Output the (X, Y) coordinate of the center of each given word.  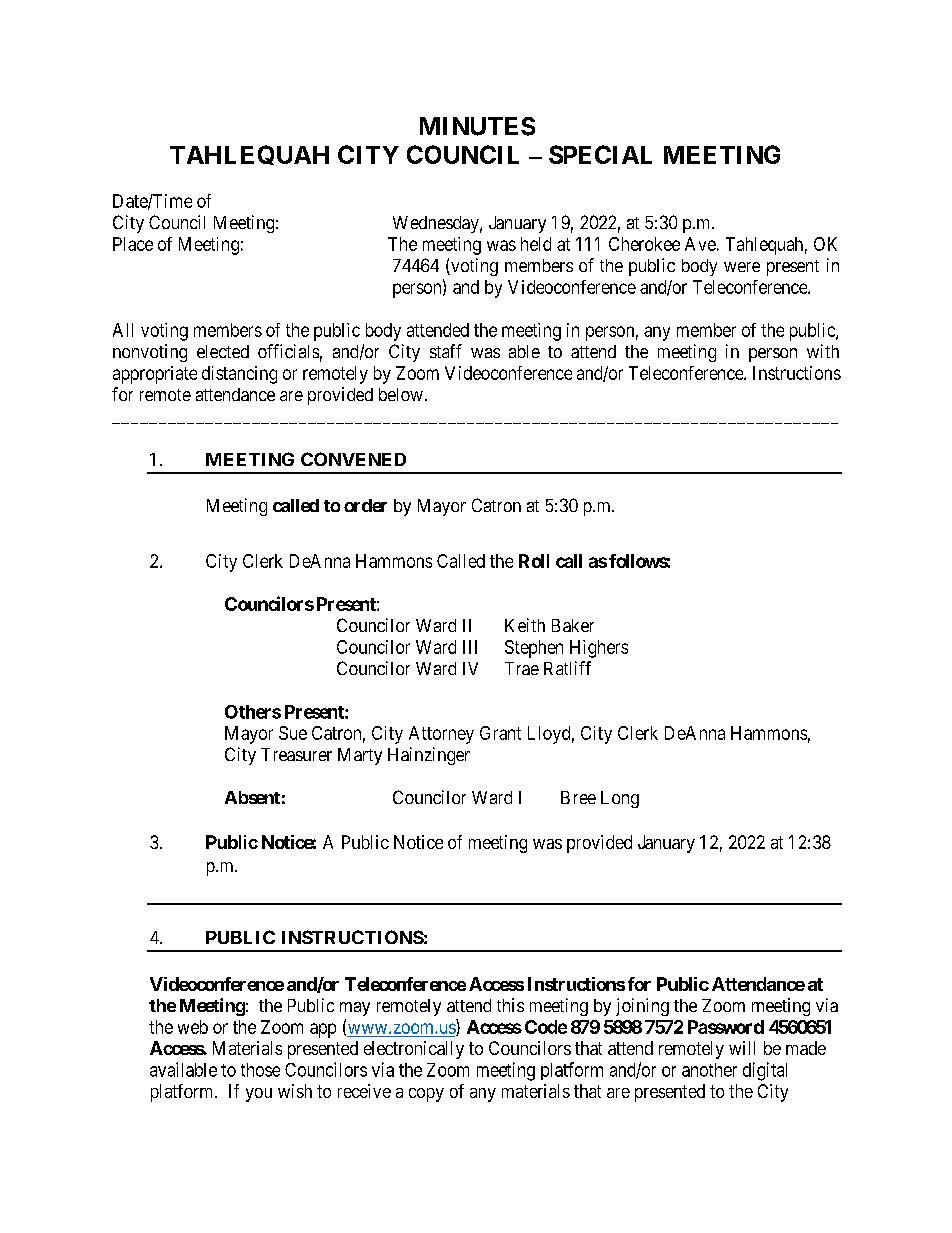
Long (620, 799)
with (823, 351)
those (260, 1070)
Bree (578, 797)
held (536, 244)
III (470, 647)
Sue (293, 733)
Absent (252, 797)
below (401, 394)
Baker (573, 625)
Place (133, 244)
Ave (700, 244)
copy (426, 1095)
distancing (239, 375)
